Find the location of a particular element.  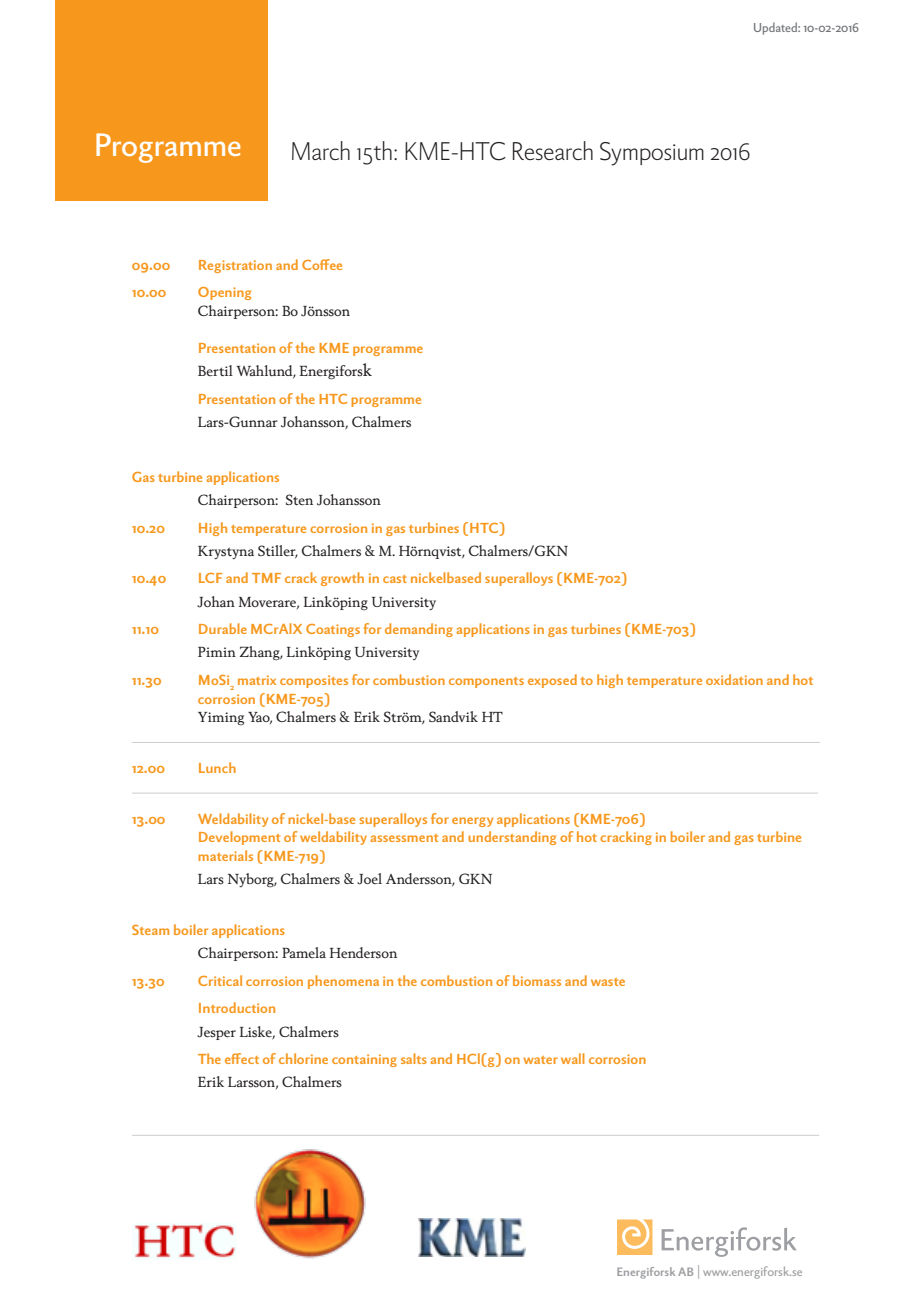

Research is located at coordinates (553, 150).
